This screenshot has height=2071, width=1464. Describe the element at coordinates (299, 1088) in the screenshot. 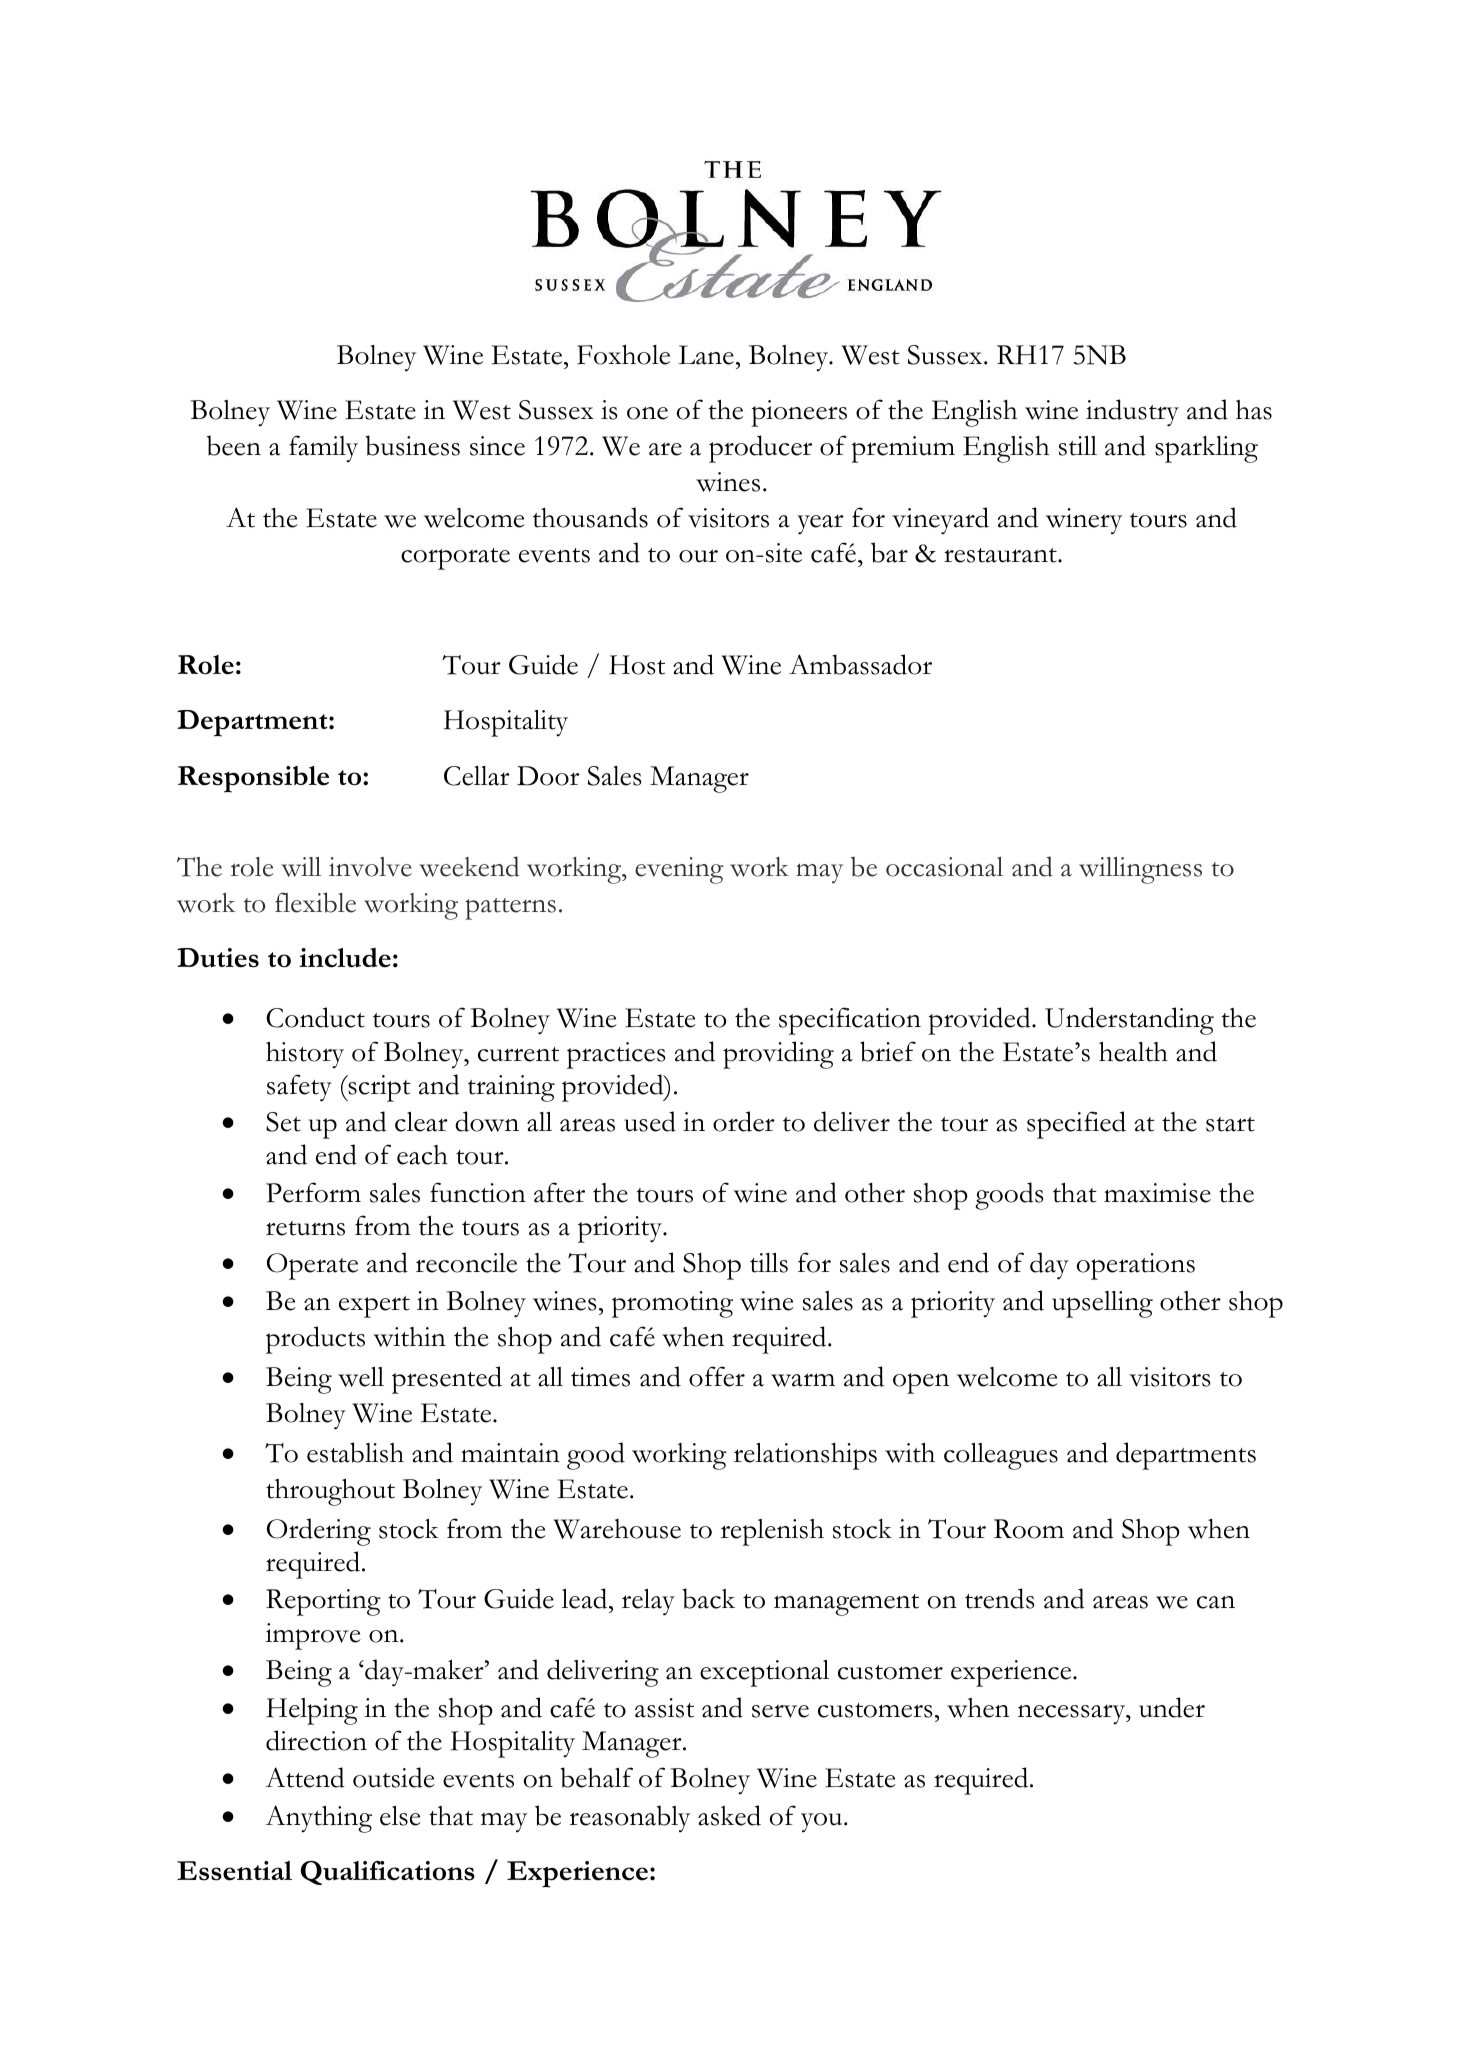

I see `safety` at that location.
